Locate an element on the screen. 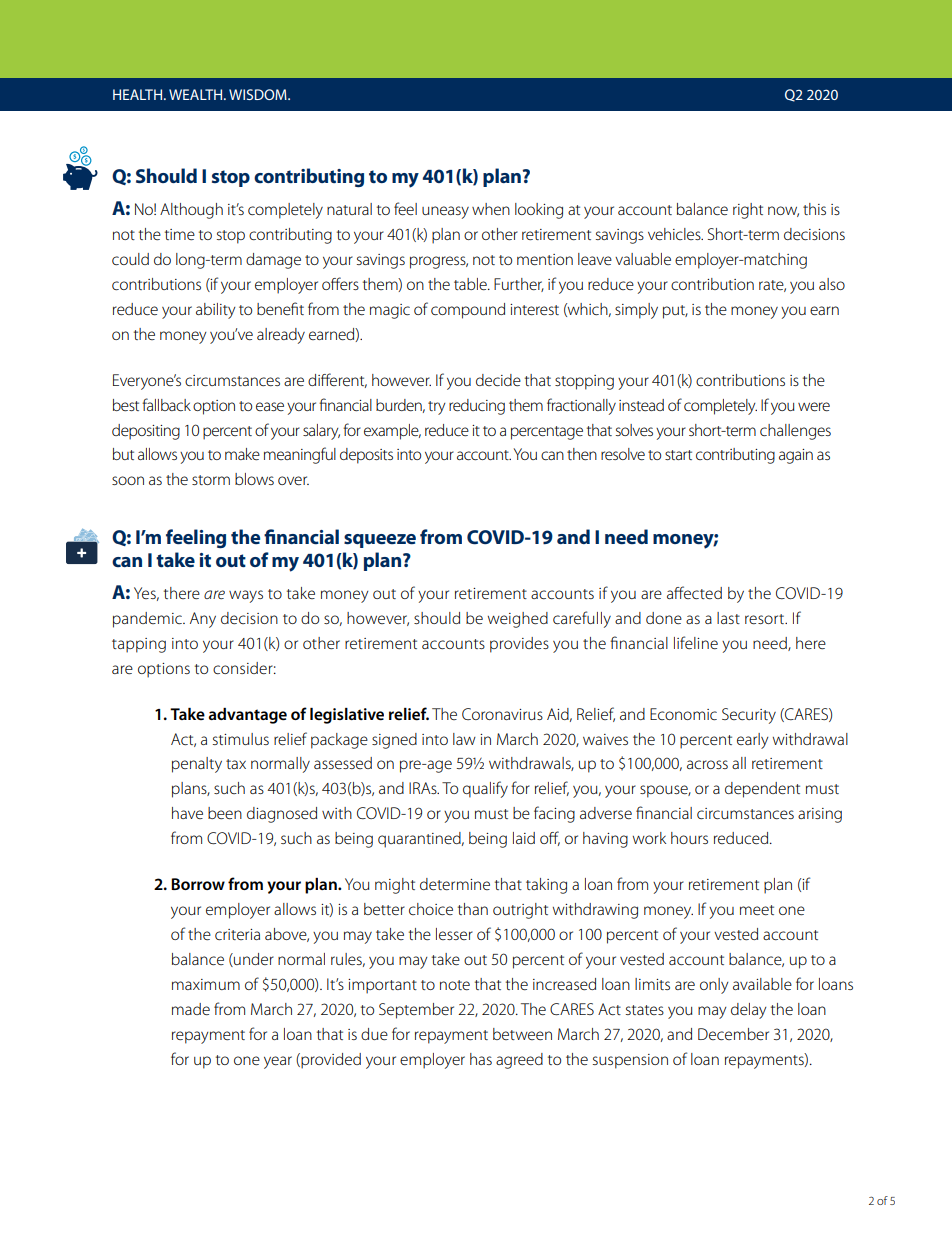 The height and width of the screenshot is (1233, 952). law is located at coordinates (464, 739).
